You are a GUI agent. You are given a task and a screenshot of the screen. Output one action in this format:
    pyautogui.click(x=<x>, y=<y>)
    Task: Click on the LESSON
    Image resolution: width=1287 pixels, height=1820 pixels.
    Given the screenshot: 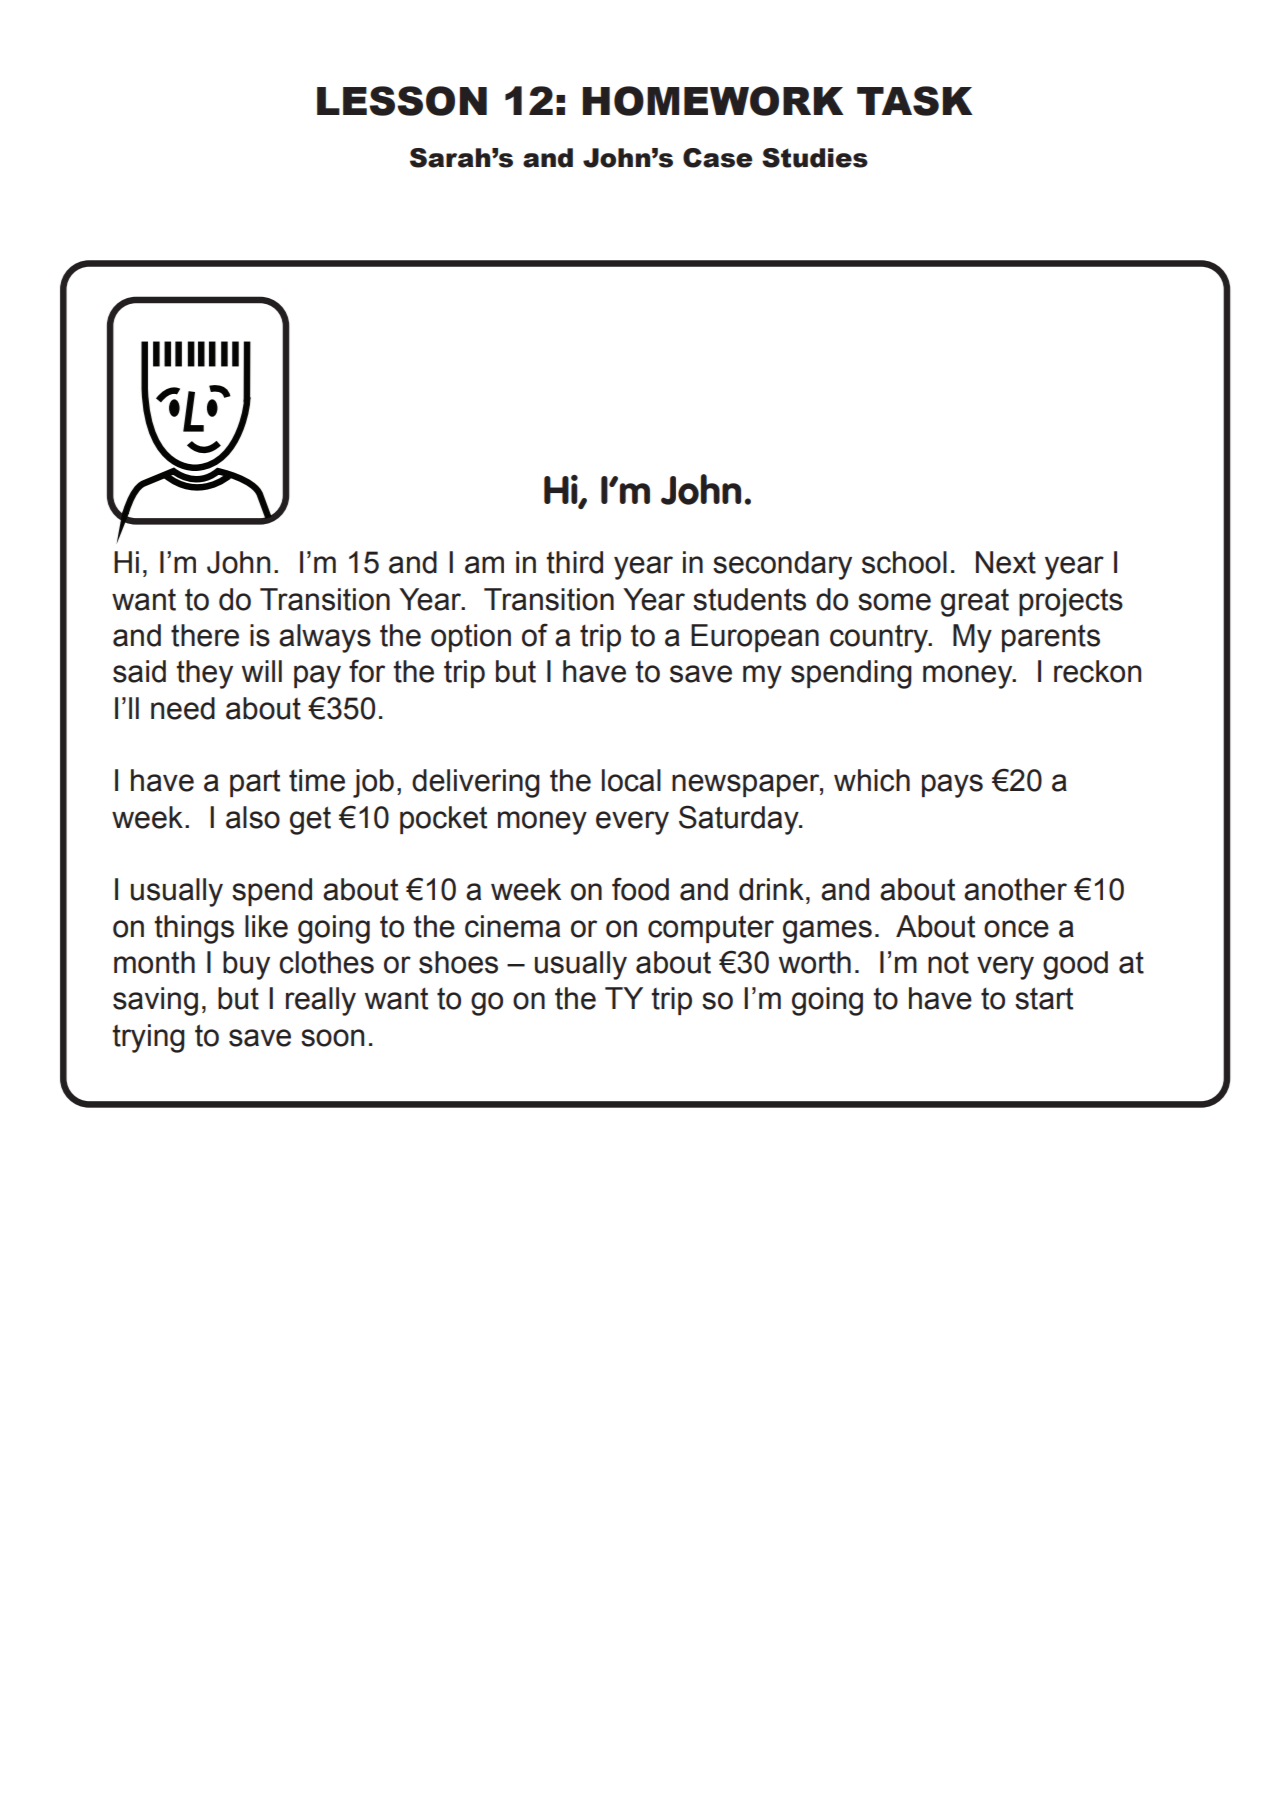 What is the action you would take?
    pyautogui.click(x=402, y=101)
